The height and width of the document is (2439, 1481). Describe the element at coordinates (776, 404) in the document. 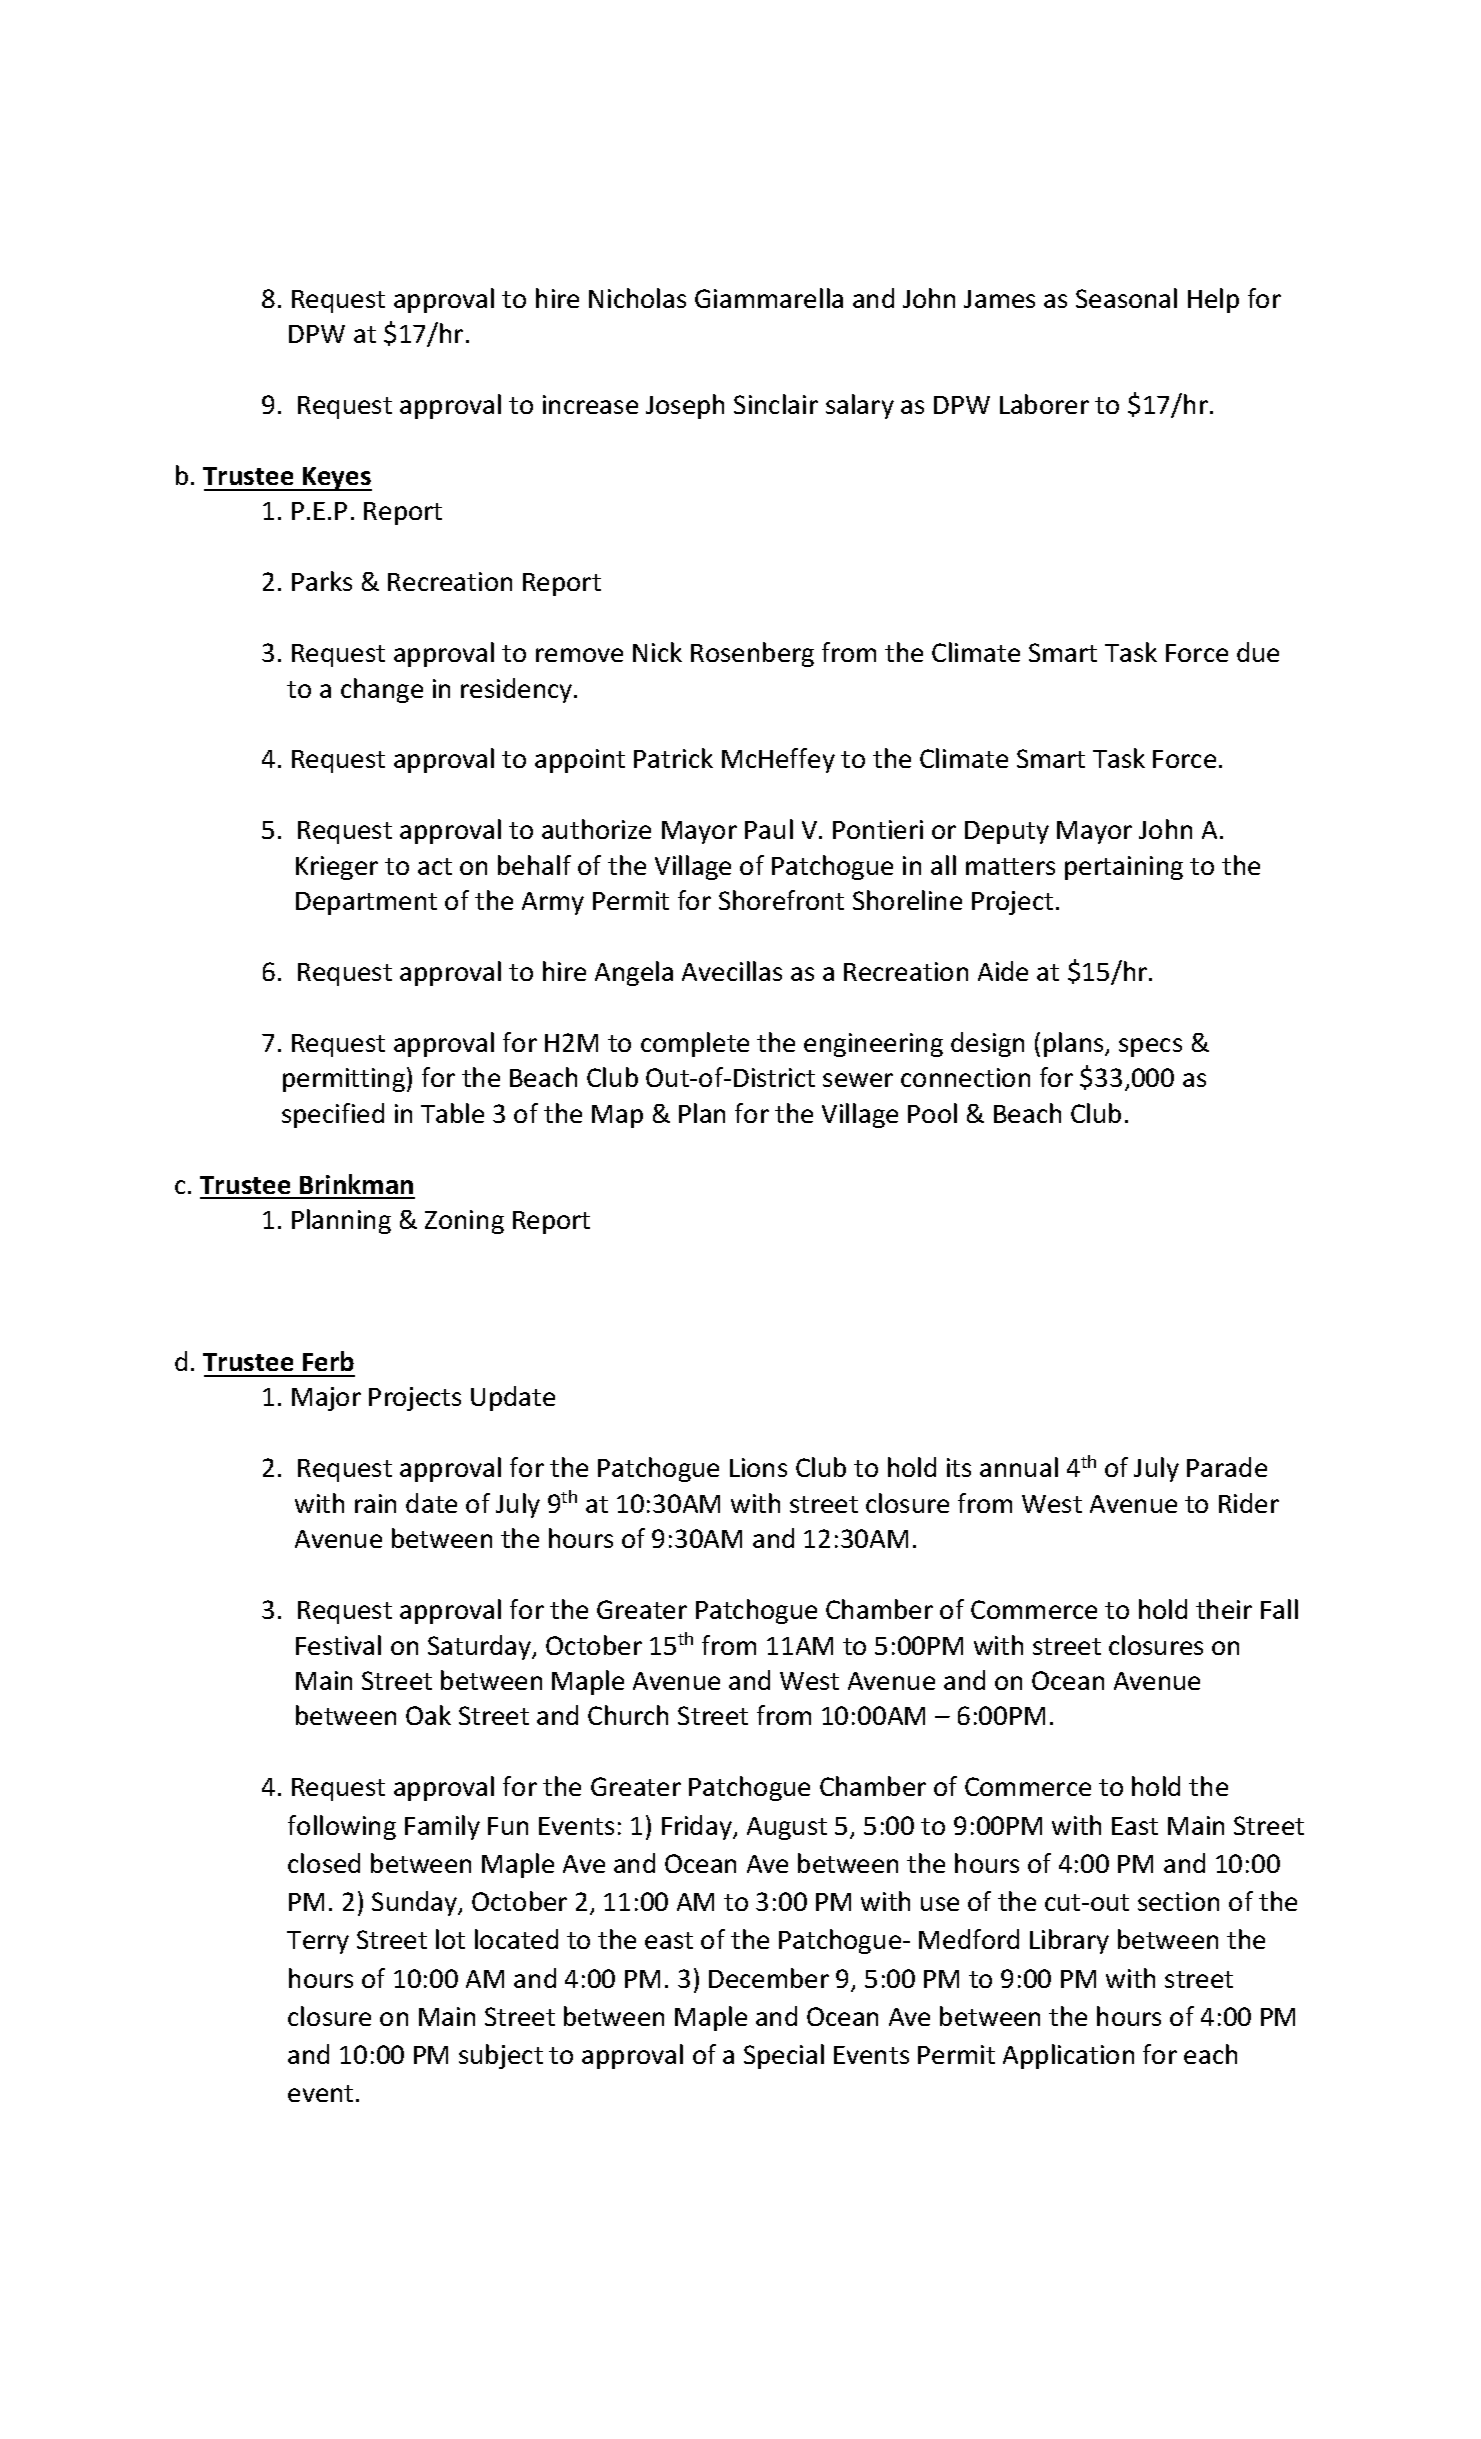

I see `Sinclair` at that location.
